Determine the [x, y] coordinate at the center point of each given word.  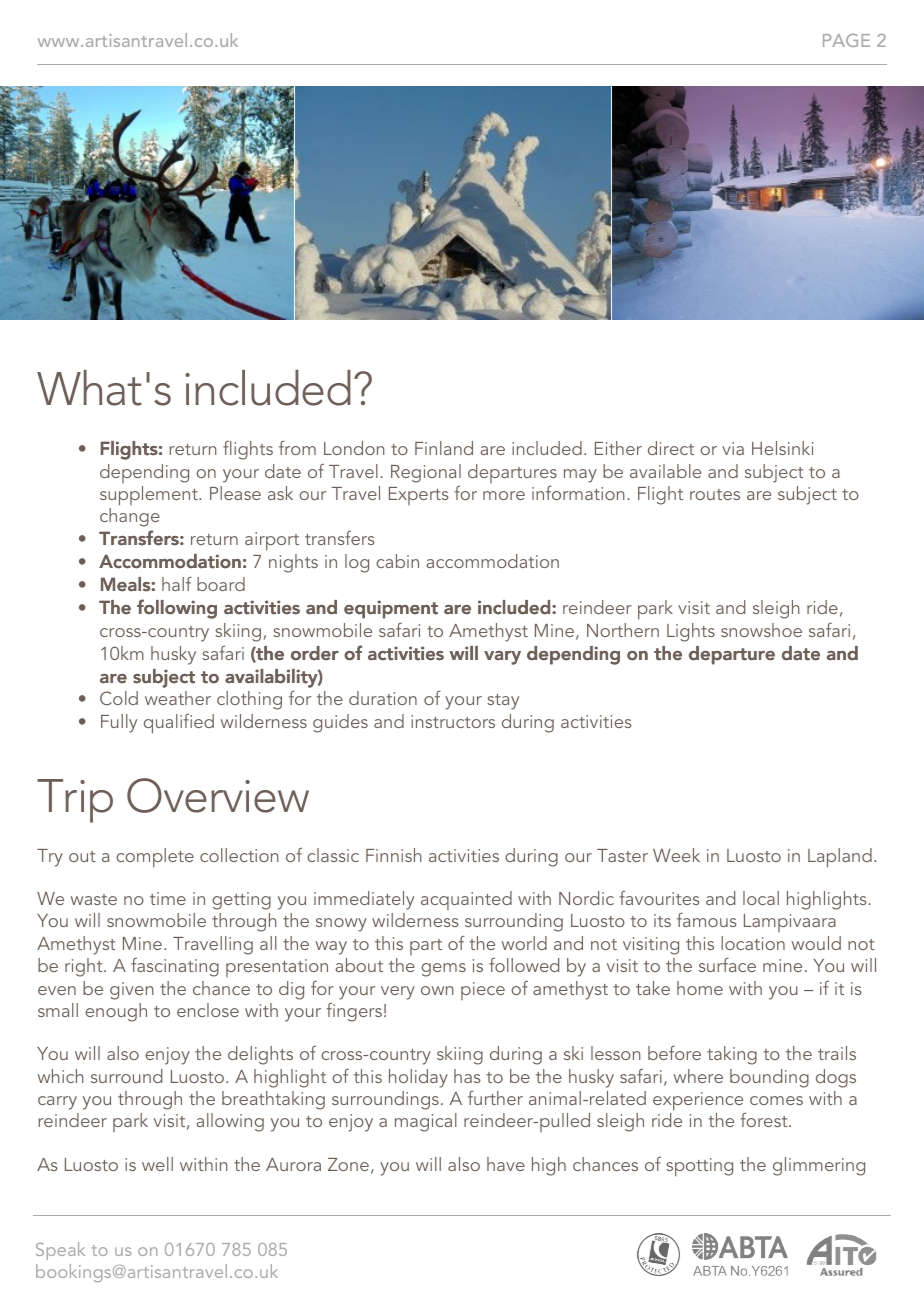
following [177, 609]
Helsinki [782, 448]
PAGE [846, 40]
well [157, 1164]
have [506, 1164]
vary [502, 658]
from [297, 448]
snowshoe [761, 630]
